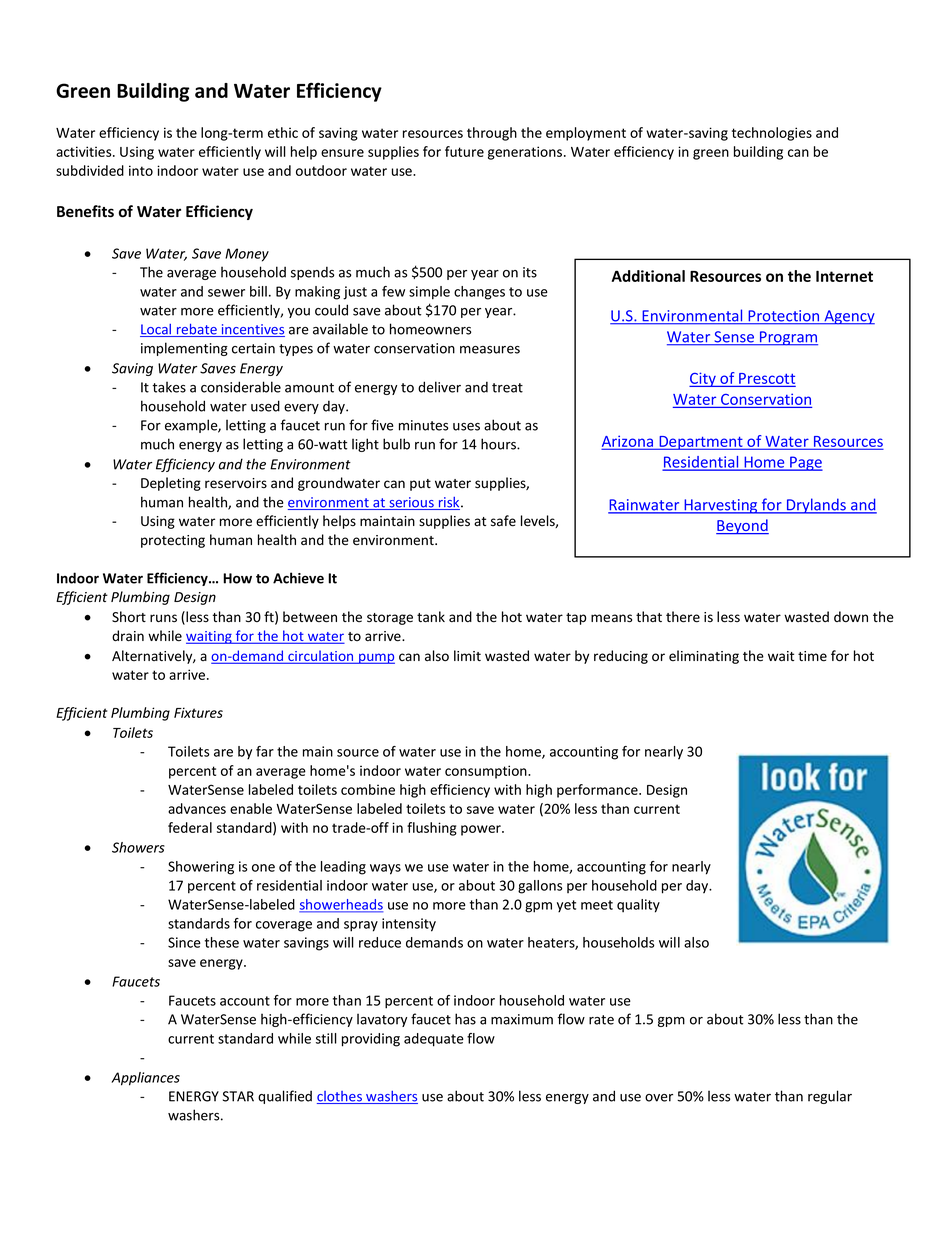  Describe the element at coordinates (145, 1079) in the document. I see `Appliances` at that location.
